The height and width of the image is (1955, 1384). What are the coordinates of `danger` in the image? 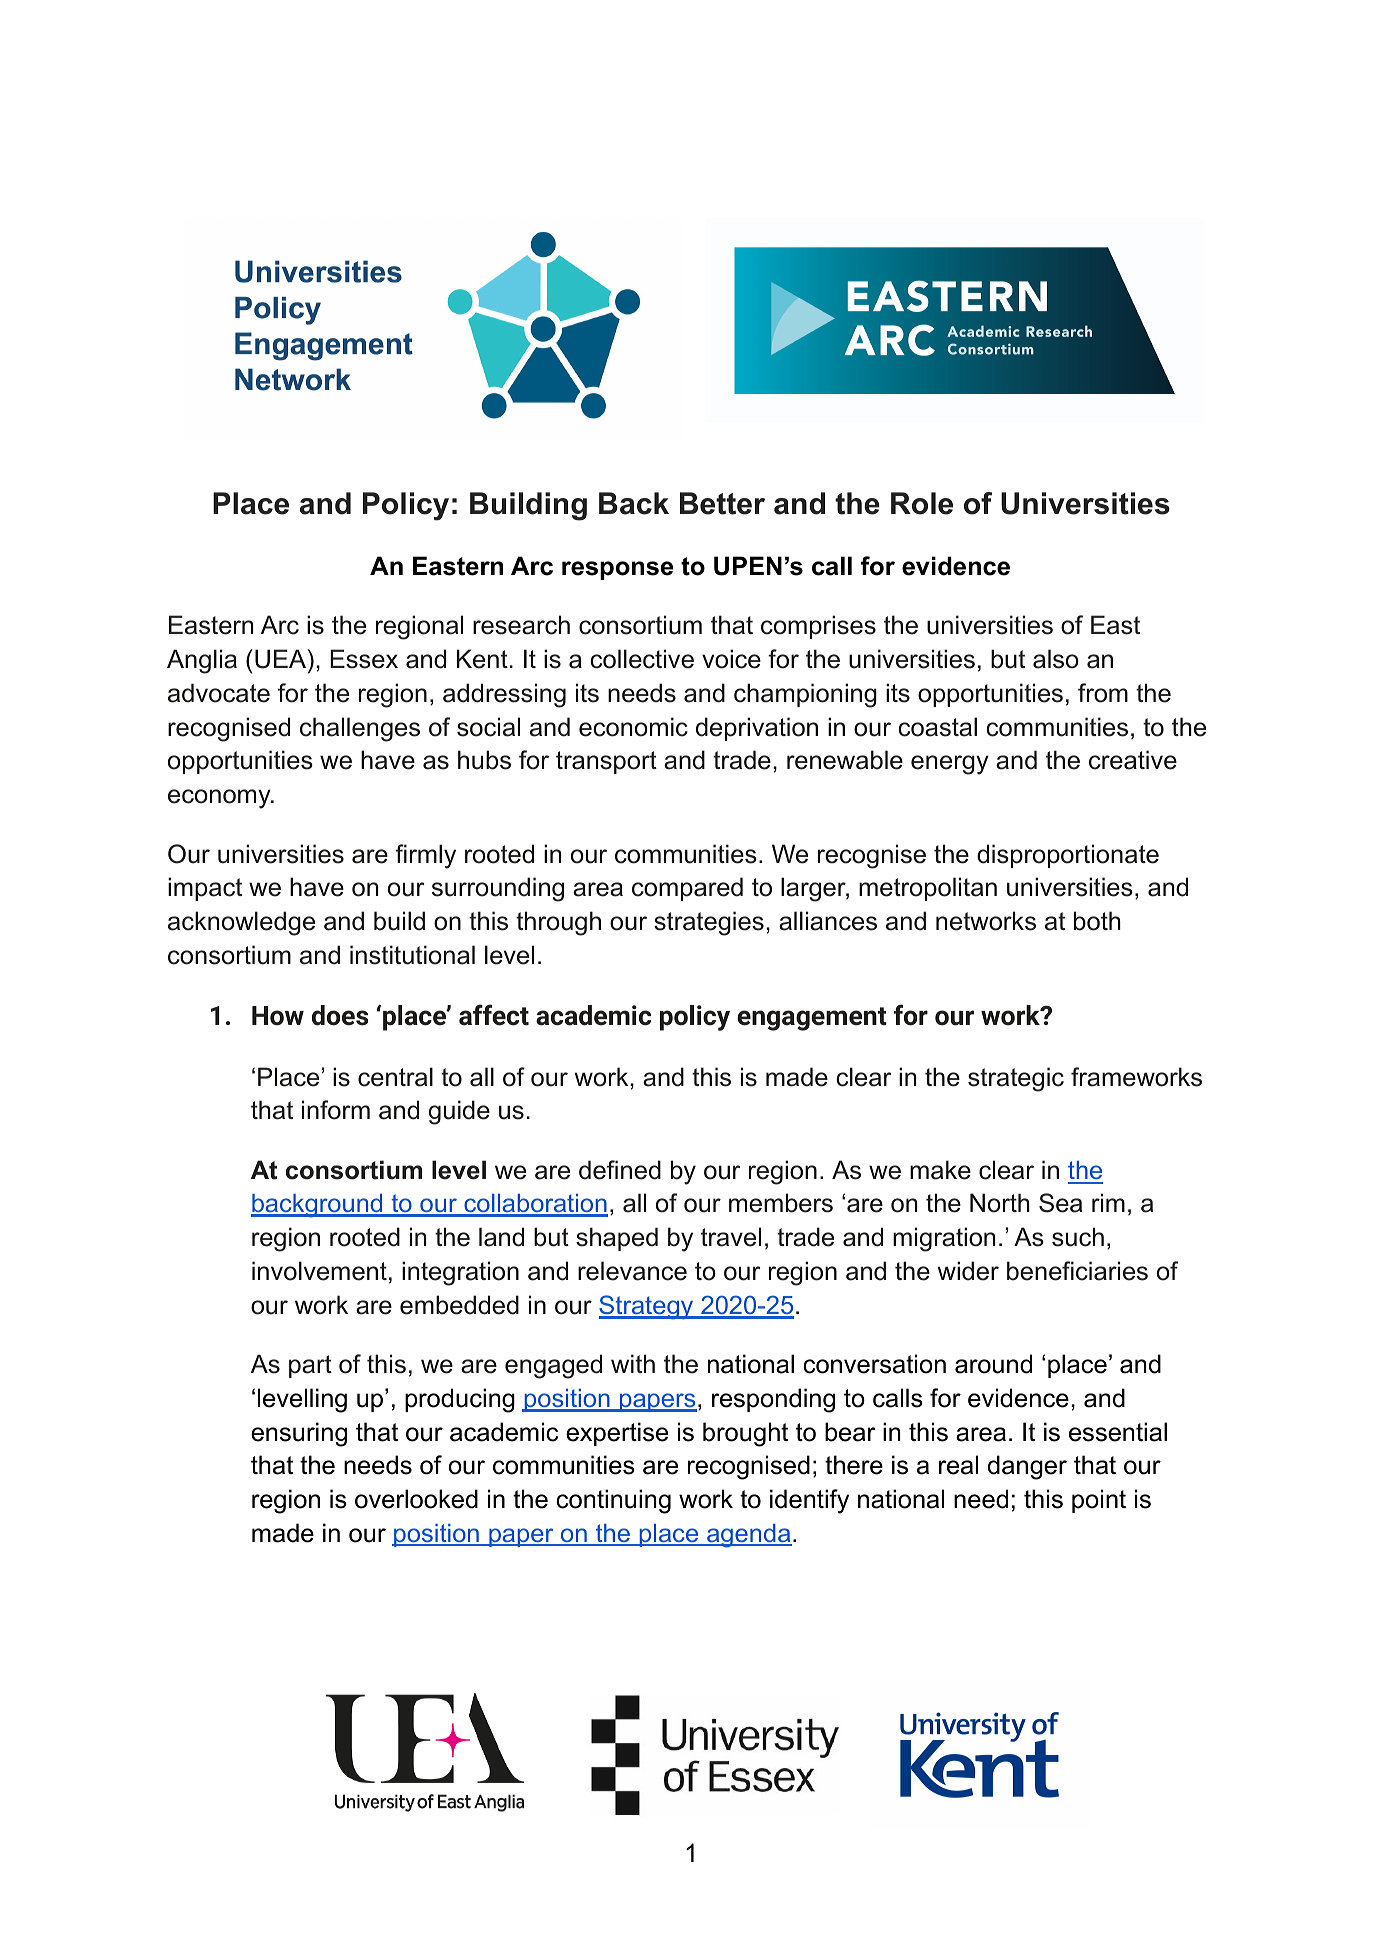 It's located at (1027, 1467).
